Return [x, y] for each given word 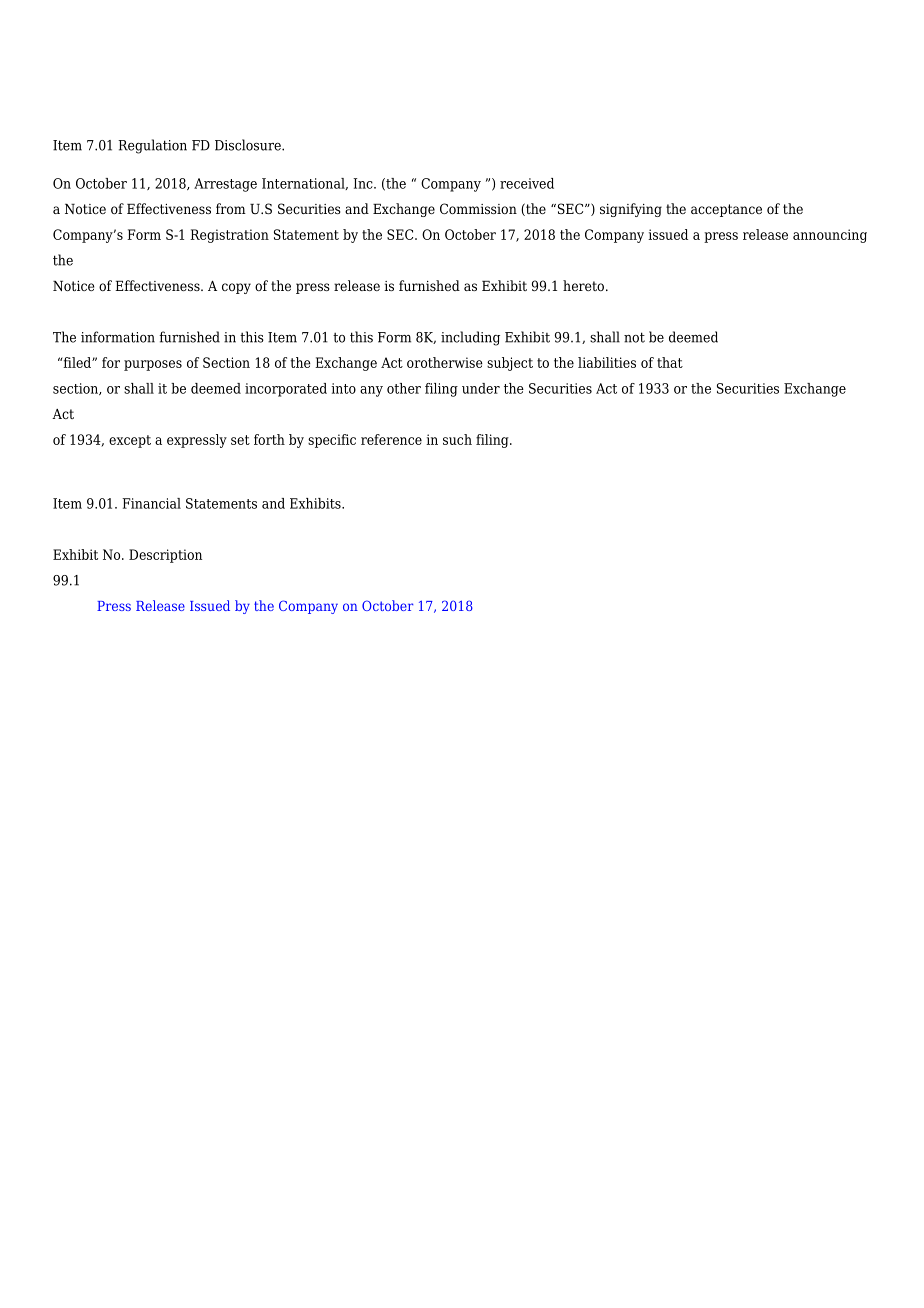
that [670, 362]
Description [165, 556]
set [240, 440]
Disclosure [249, 145]
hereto [583, 285]
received [527, 183]
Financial [151, 503]
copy [236, 288]
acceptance [726, 210]
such [457, 439]
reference [391, 439]
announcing [830, 236]
